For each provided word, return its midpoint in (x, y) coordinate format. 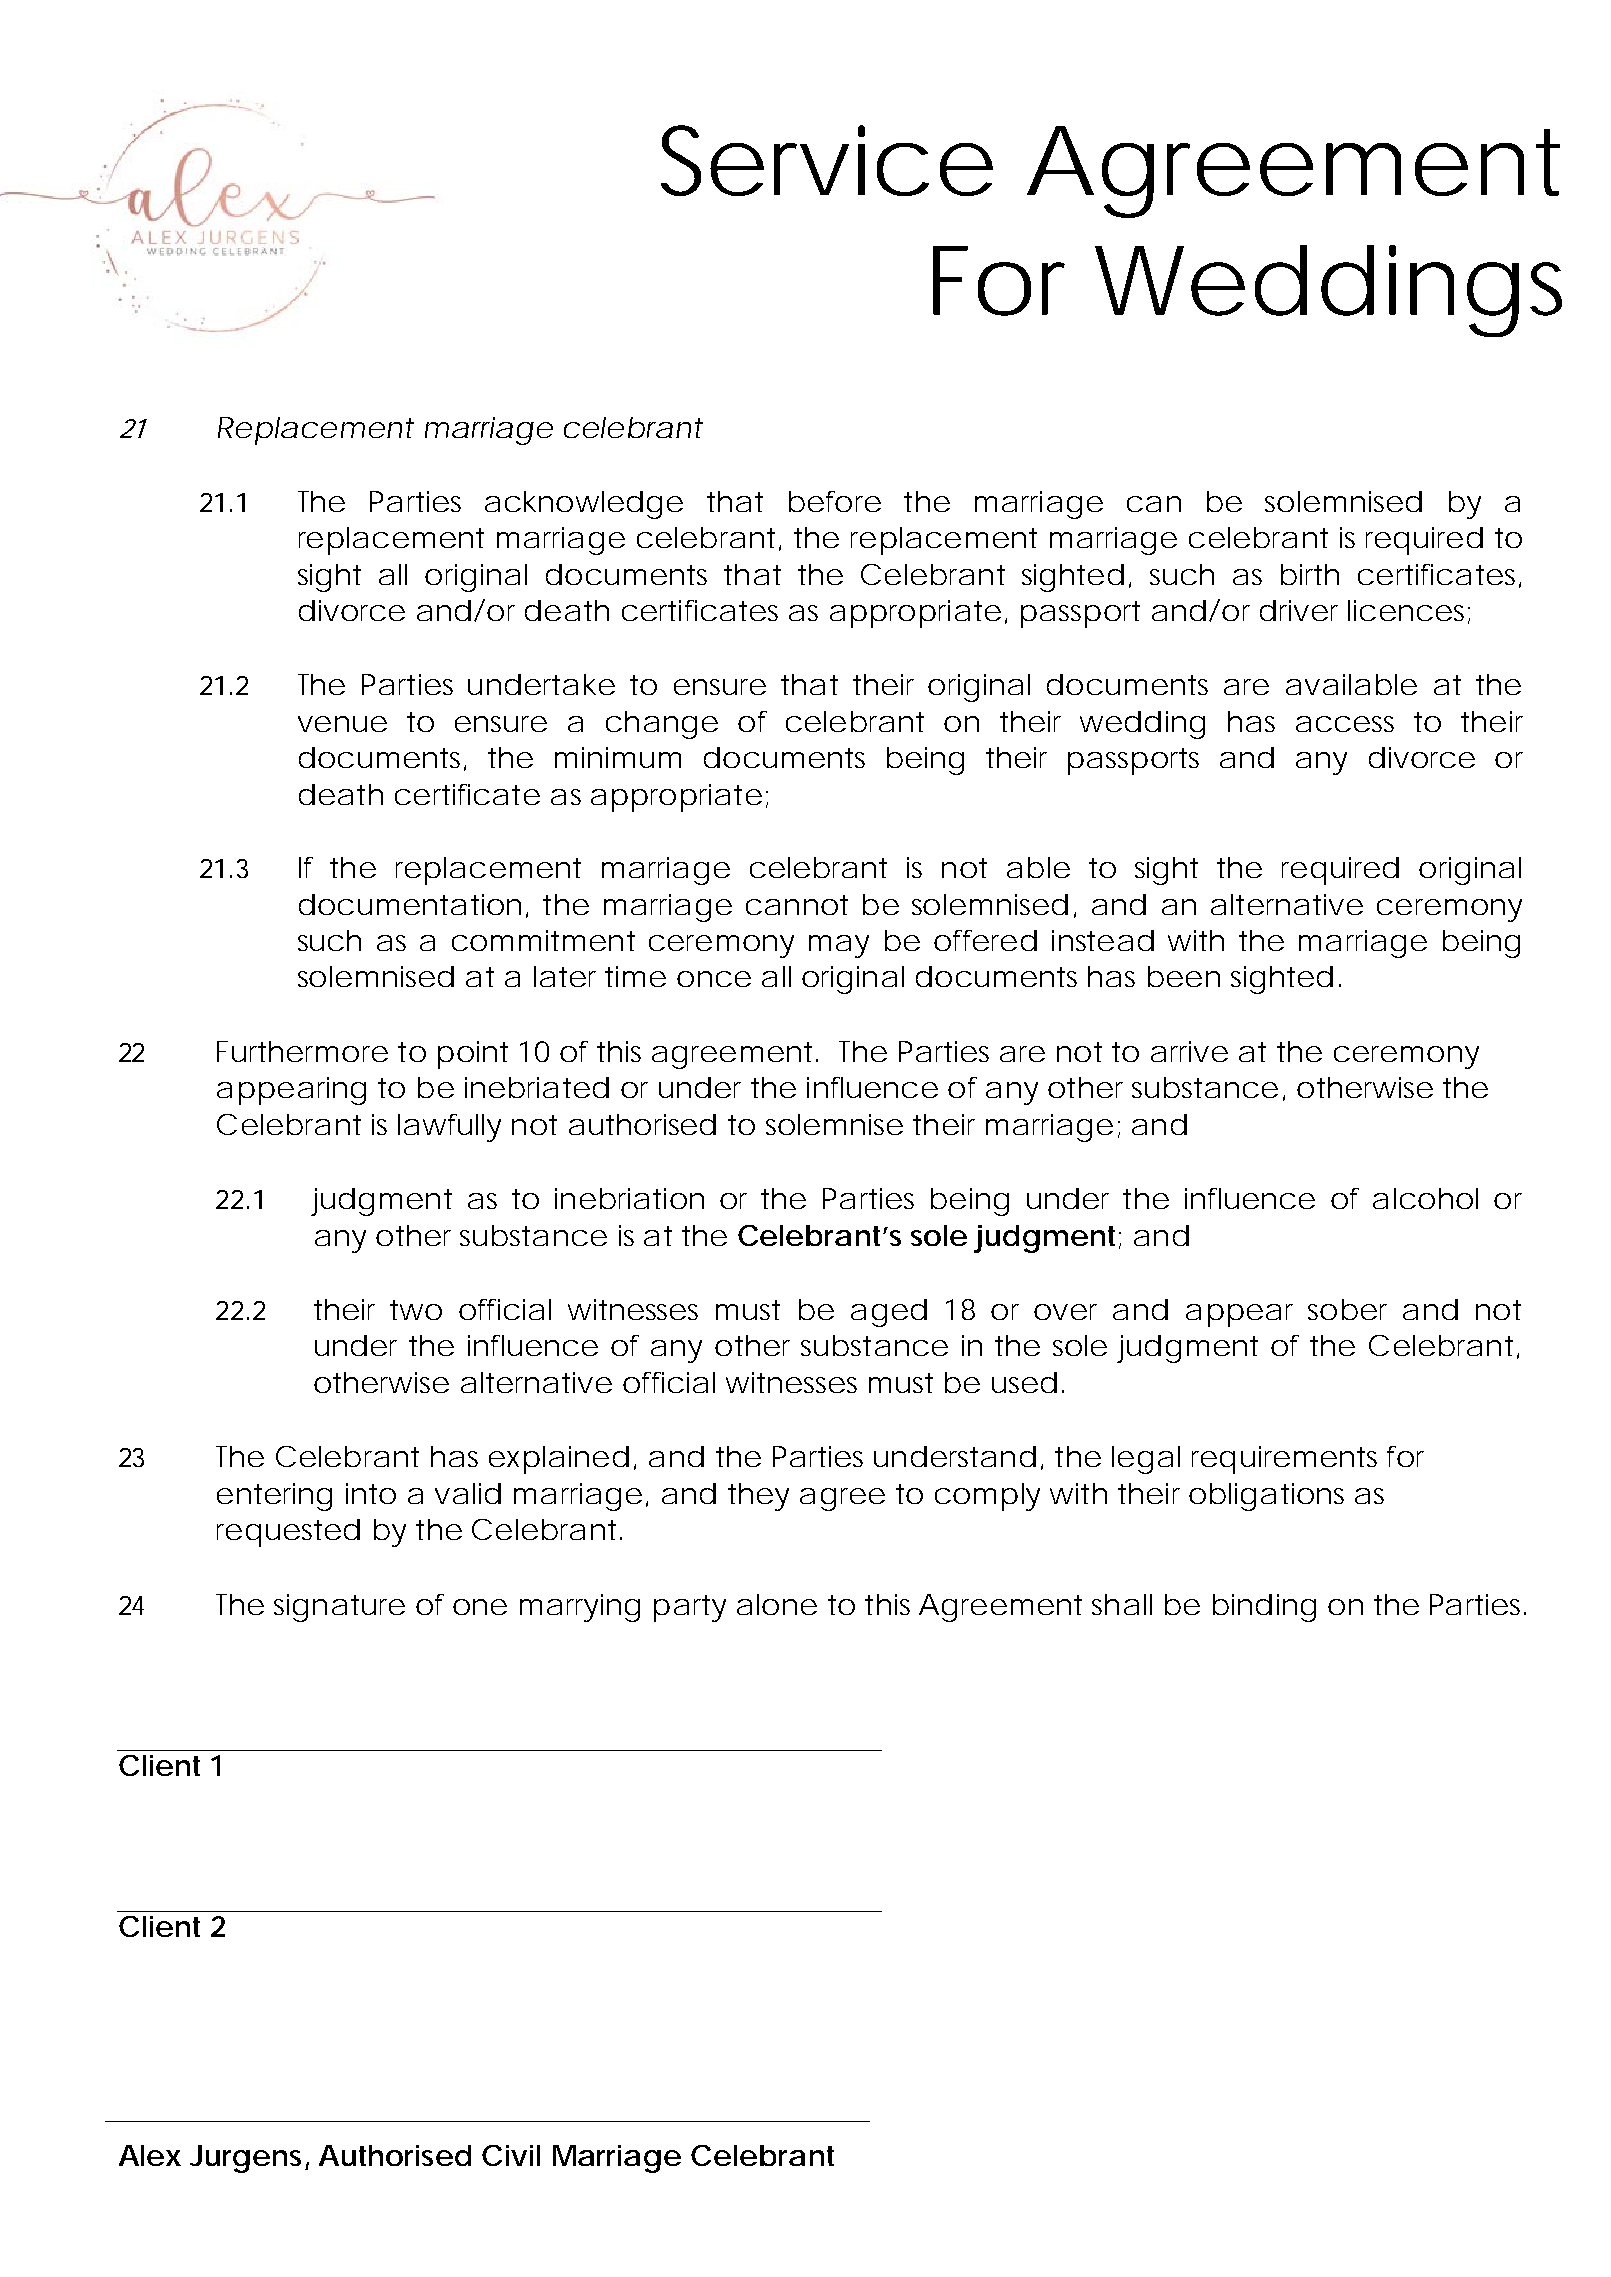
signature (339, 1608)
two (416, 1310)
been (1184, 976)
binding (1264, 1608)
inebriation (629, 1198)
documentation (410, 904)
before (835, 501)
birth (1310, 574)
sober (1347, 1309)
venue (342, 724)
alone (777, 1604)
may (839, 946)
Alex (150, 2155)
